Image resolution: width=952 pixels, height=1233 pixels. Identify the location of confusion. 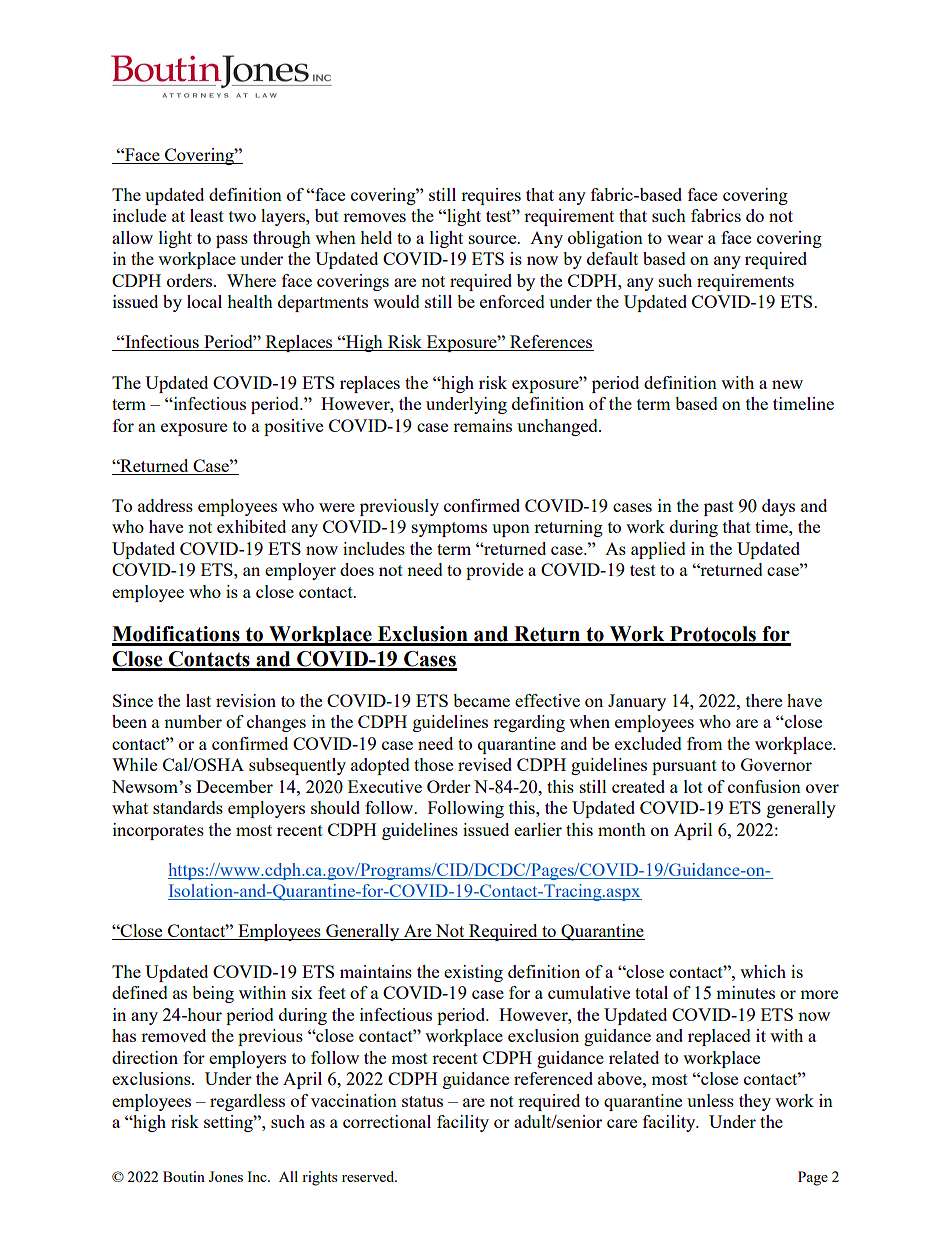
(764, 786).
